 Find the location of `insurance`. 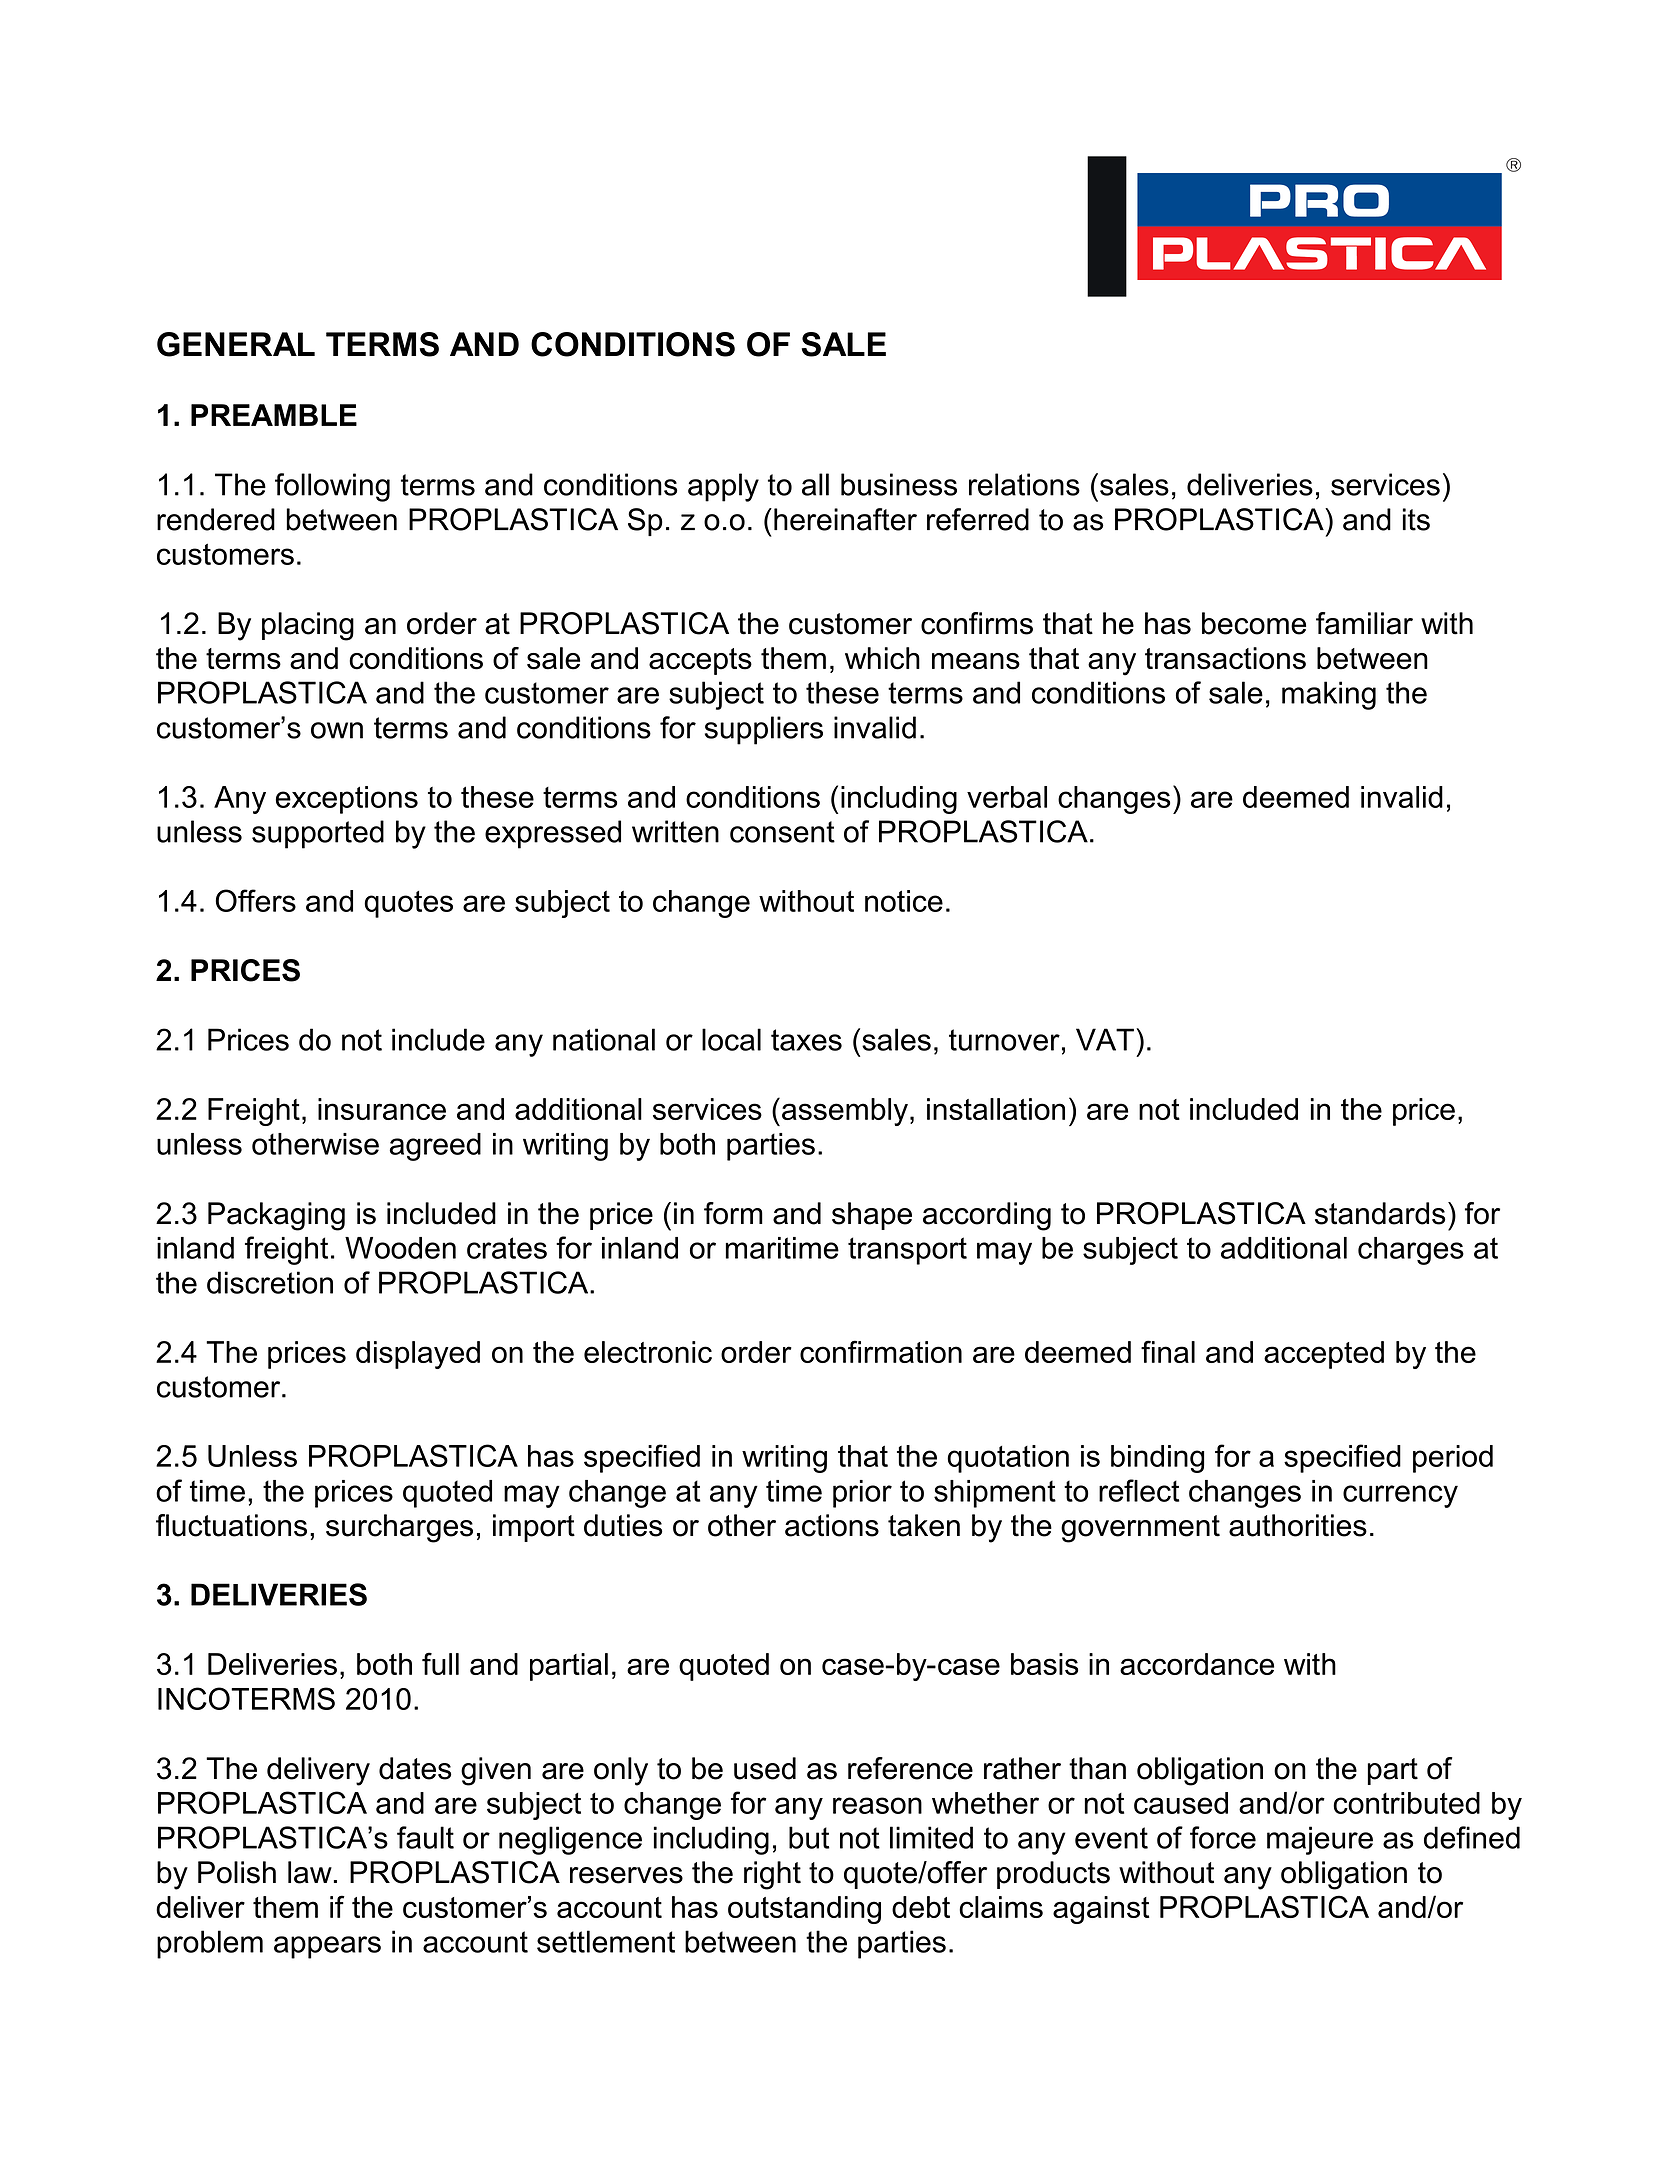

insurance is located at coordinates (382, 1109).
